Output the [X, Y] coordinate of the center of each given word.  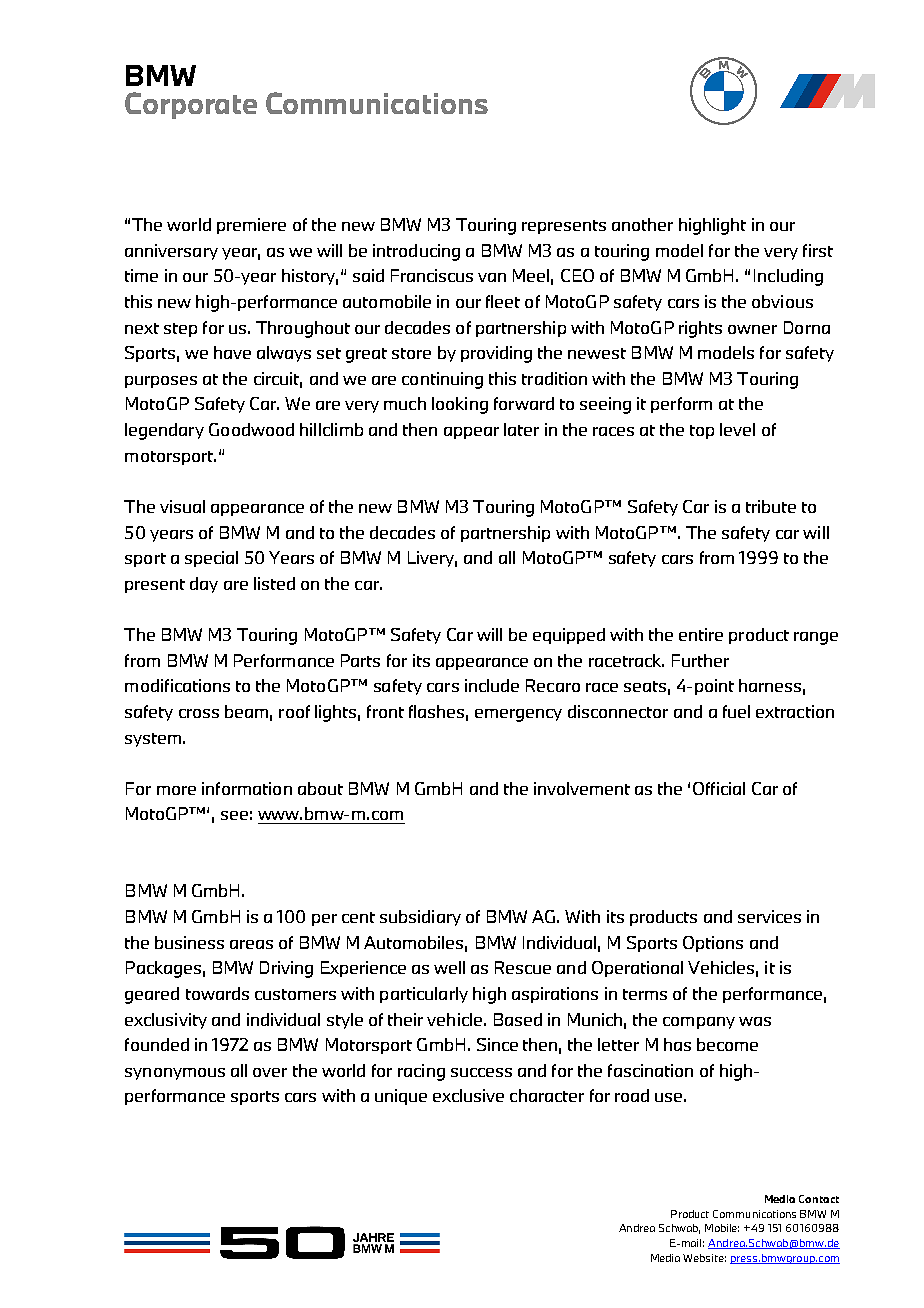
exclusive [468, 1095]
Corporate [191, 105]
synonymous [175, 1074]
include [492, 685]
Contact [819, 1199]
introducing [416, 252]
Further [700, 660]
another [642, 224]
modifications [177, 685]
